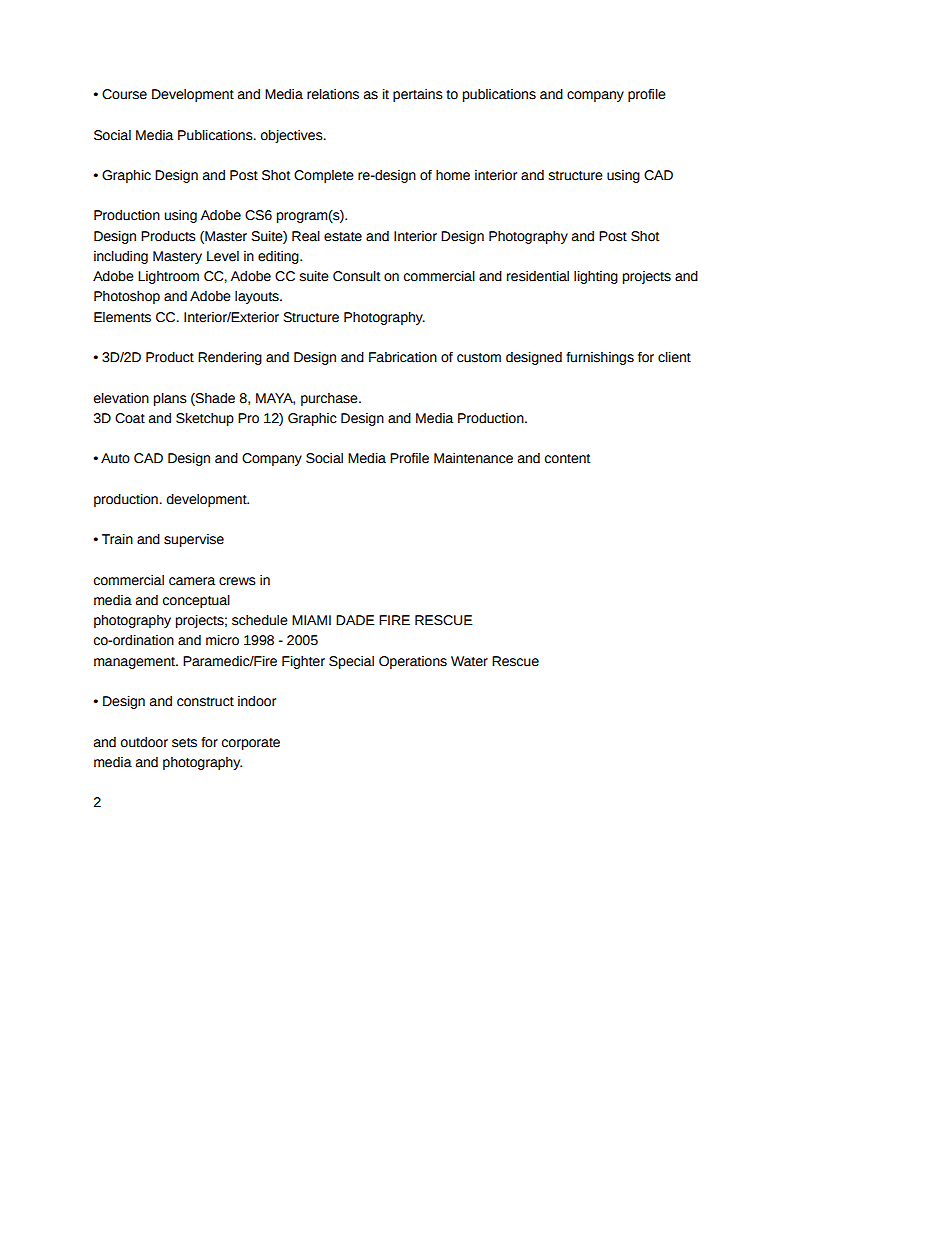 The width and height of the screenshot is (952, 1233). Describe the element at coordinates (205, 419) in the screenshot. I see `Sketchup` at that location.
